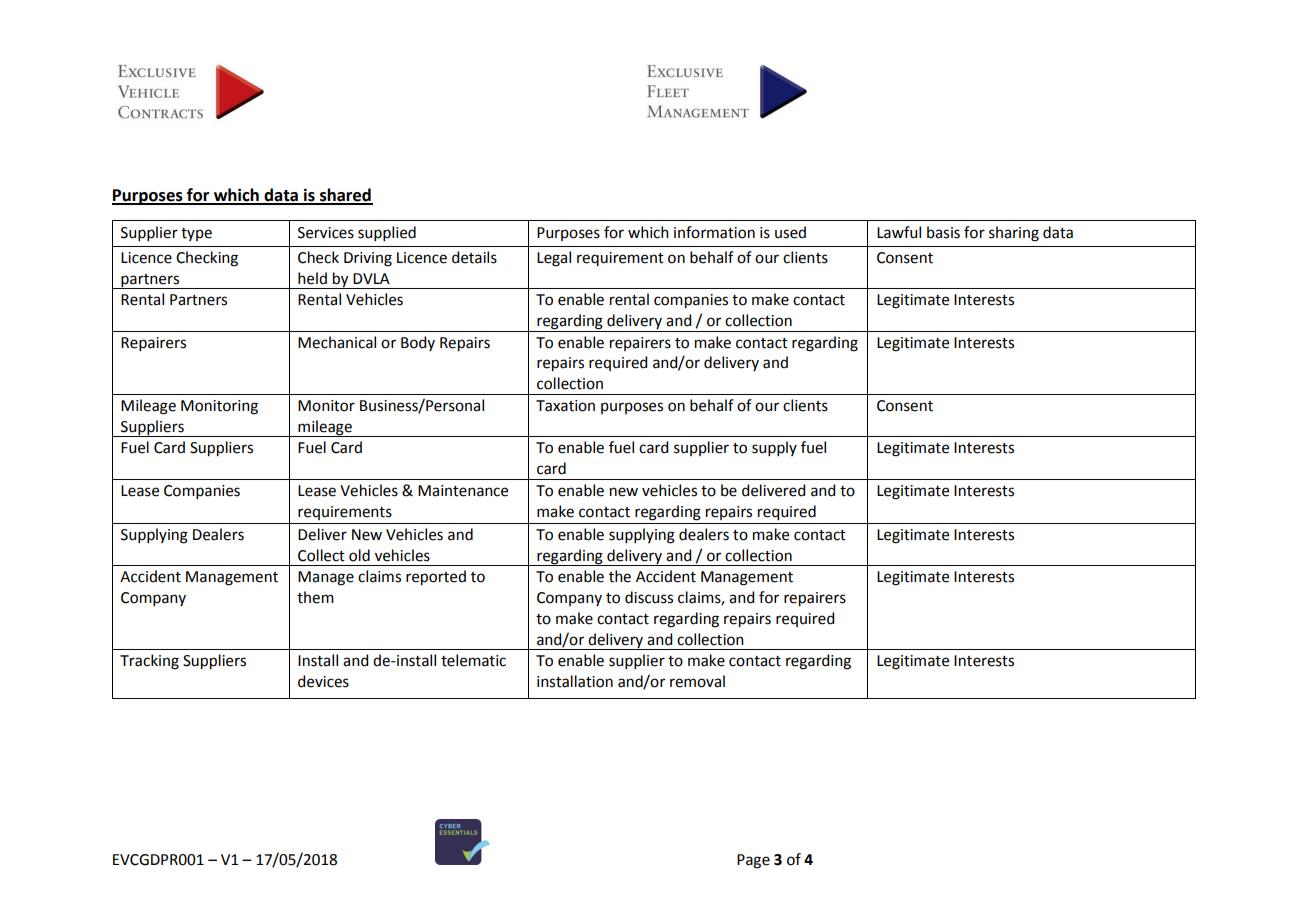 The width and height of the document is (1308, 924). I want to click on Page, so click(753, 861).
